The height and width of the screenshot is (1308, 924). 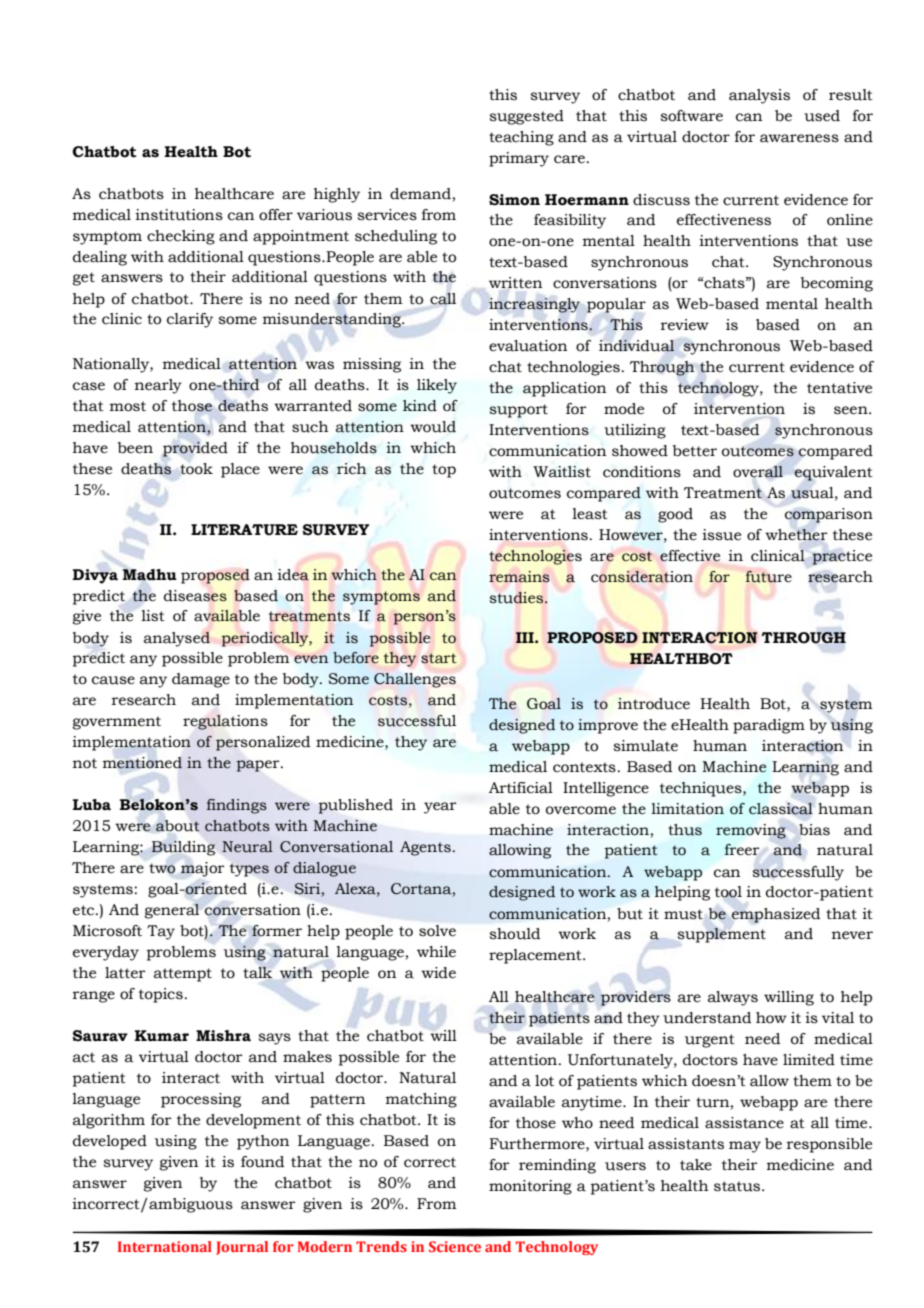 I want to click on institutions, so click(x=179, y=215).
